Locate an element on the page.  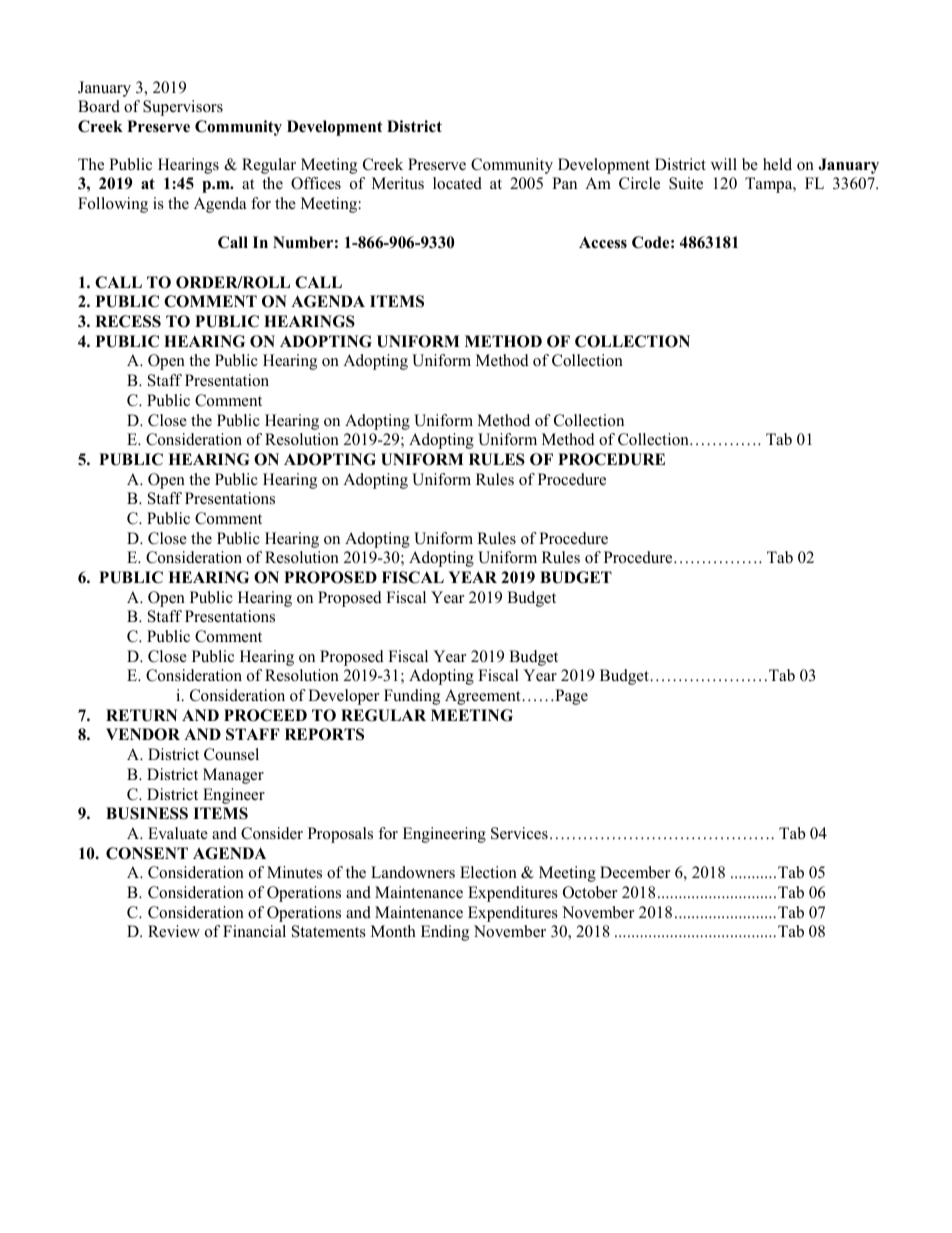
Access is located at coordinates (603, 243).
